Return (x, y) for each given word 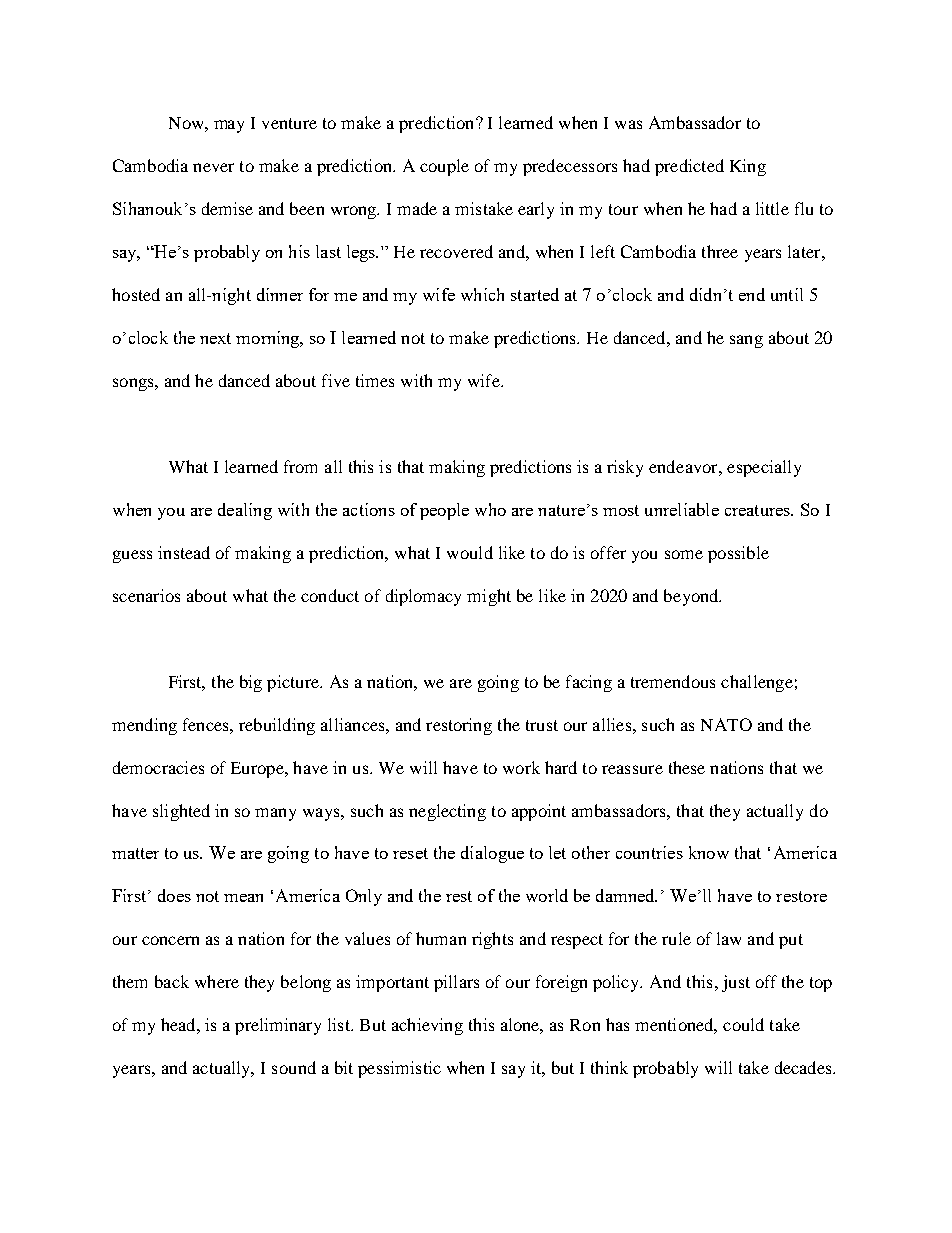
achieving (427, 1026)
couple (444, 167)
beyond (692, 597)
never (213, 167)
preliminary (278, 1026)
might (489, 597)
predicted (689, 167)
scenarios (146, 595)
